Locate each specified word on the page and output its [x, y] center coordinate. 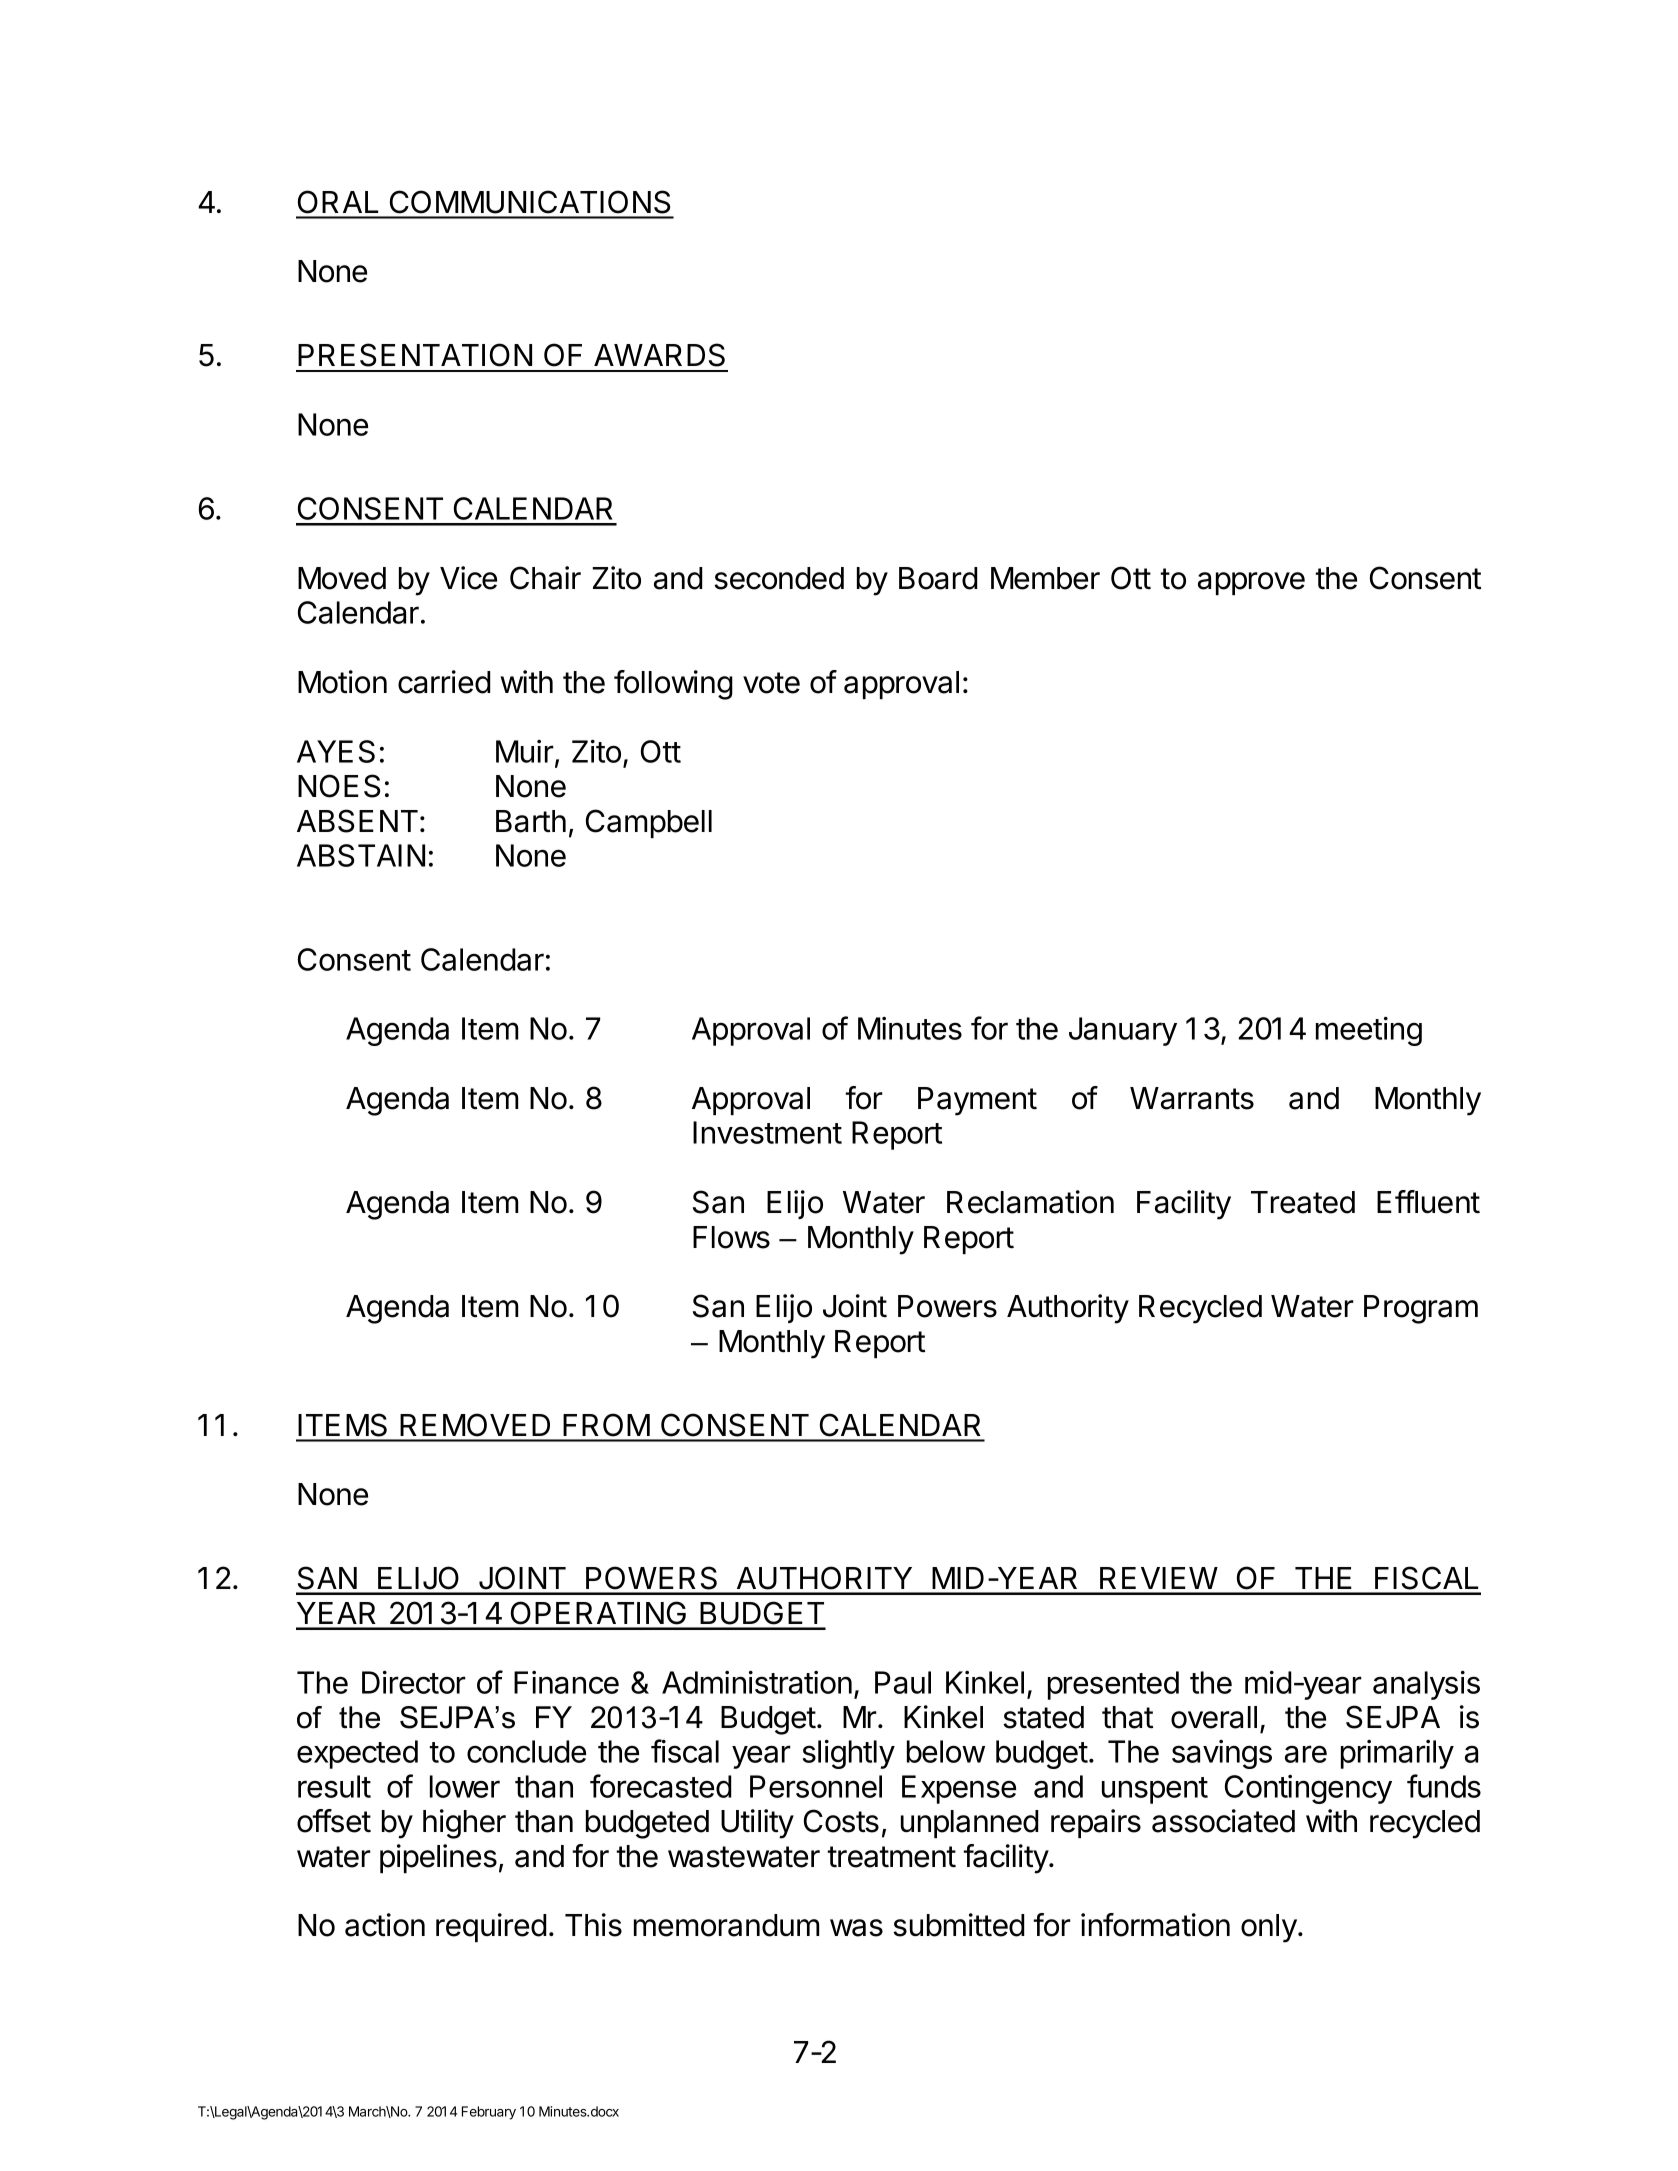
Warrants [1192, 1098]
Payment [977, 1101]
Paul [903, 1682]
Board [938, 578]
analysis [1426, 1685]
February [489, 2113]
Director [414, 1682]
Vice [468, 578]
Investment [767, 1132]
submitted [959, 1925]
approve [1251, 583]
